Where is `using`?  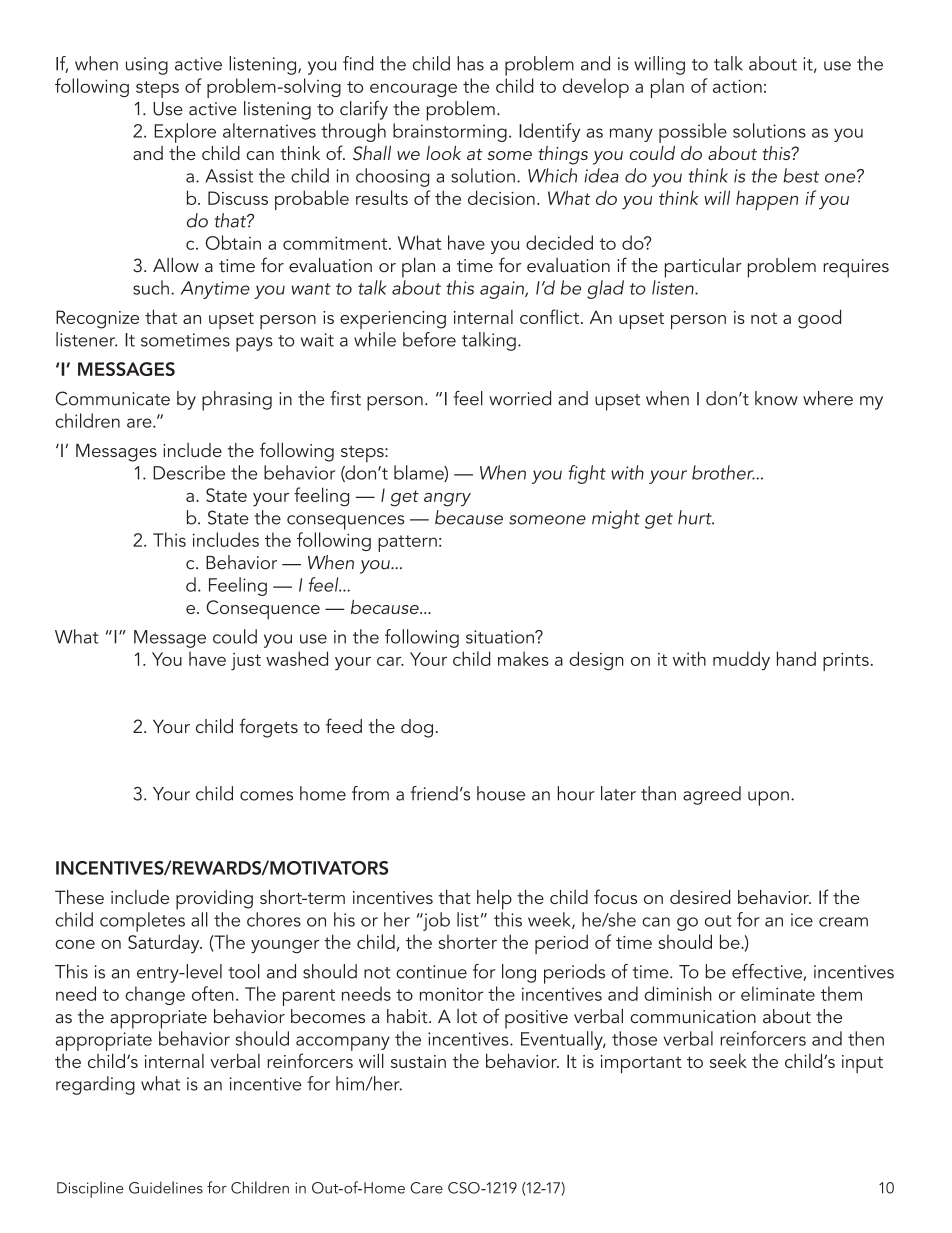 using is located at coordinates (147, 66).
